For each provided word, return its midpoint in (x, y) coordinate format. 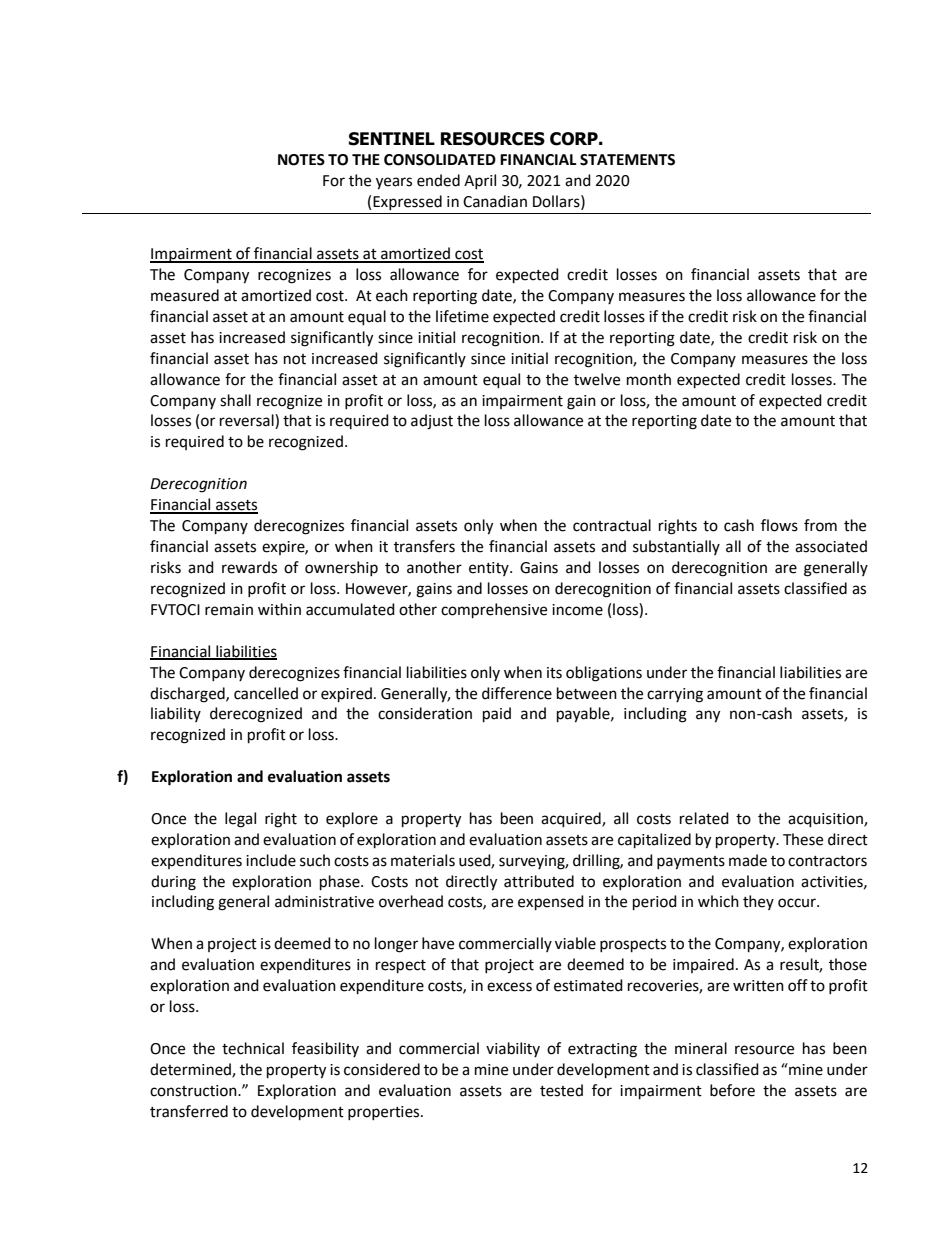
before (732, 1090)
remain (229, 610)
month (649, 379)
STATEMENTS (627, 160)
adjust (432, 422)
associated (831, 546)
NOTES (301, 160)
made (748, 860)
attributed (539, 881)
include (271, 860)
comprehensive (494, 611)
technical (253, 1048)
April (480, 181)
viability (513, 1049)
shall (235, 400)
